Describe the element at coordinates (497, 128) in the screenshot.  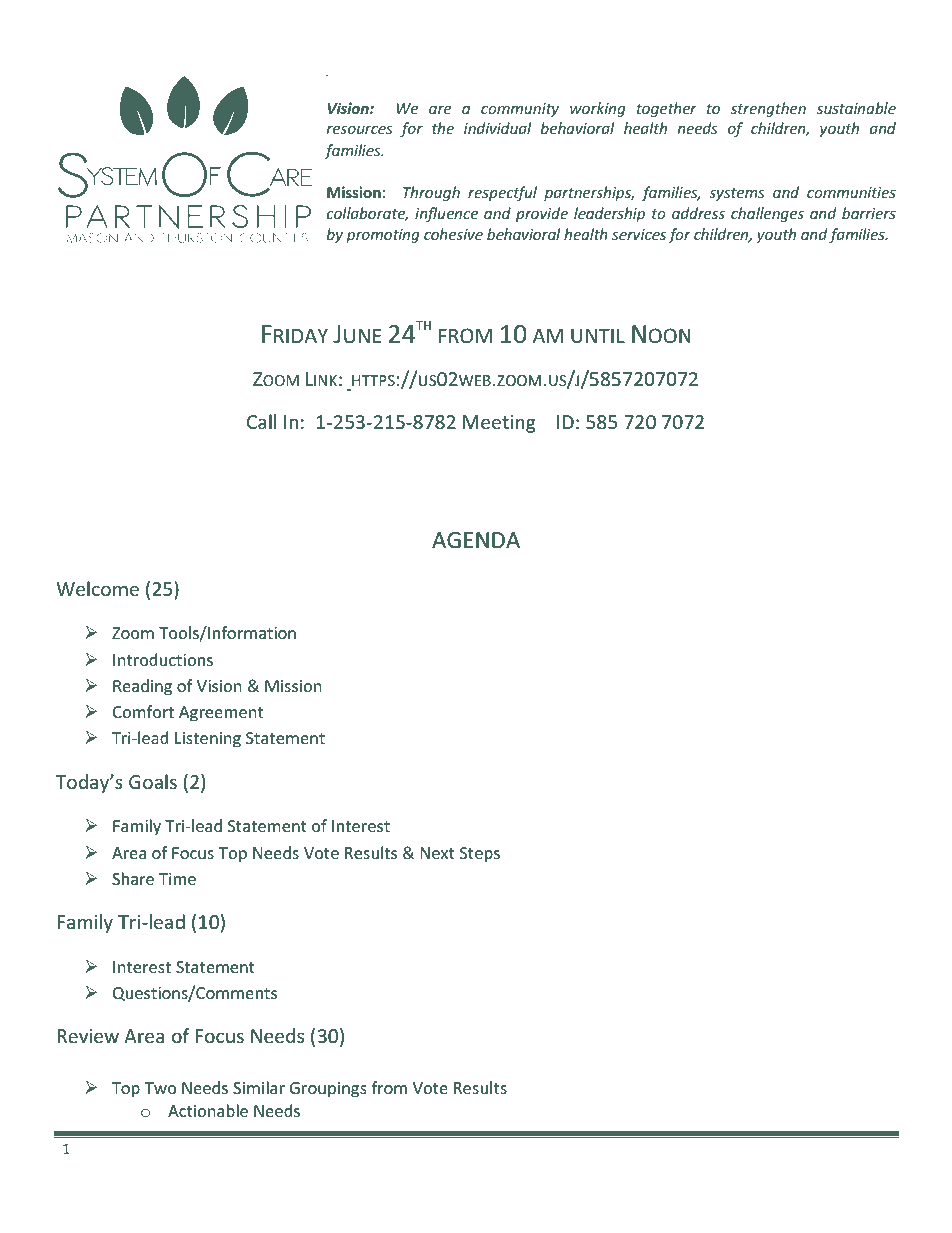
I see `individual` at that location.
